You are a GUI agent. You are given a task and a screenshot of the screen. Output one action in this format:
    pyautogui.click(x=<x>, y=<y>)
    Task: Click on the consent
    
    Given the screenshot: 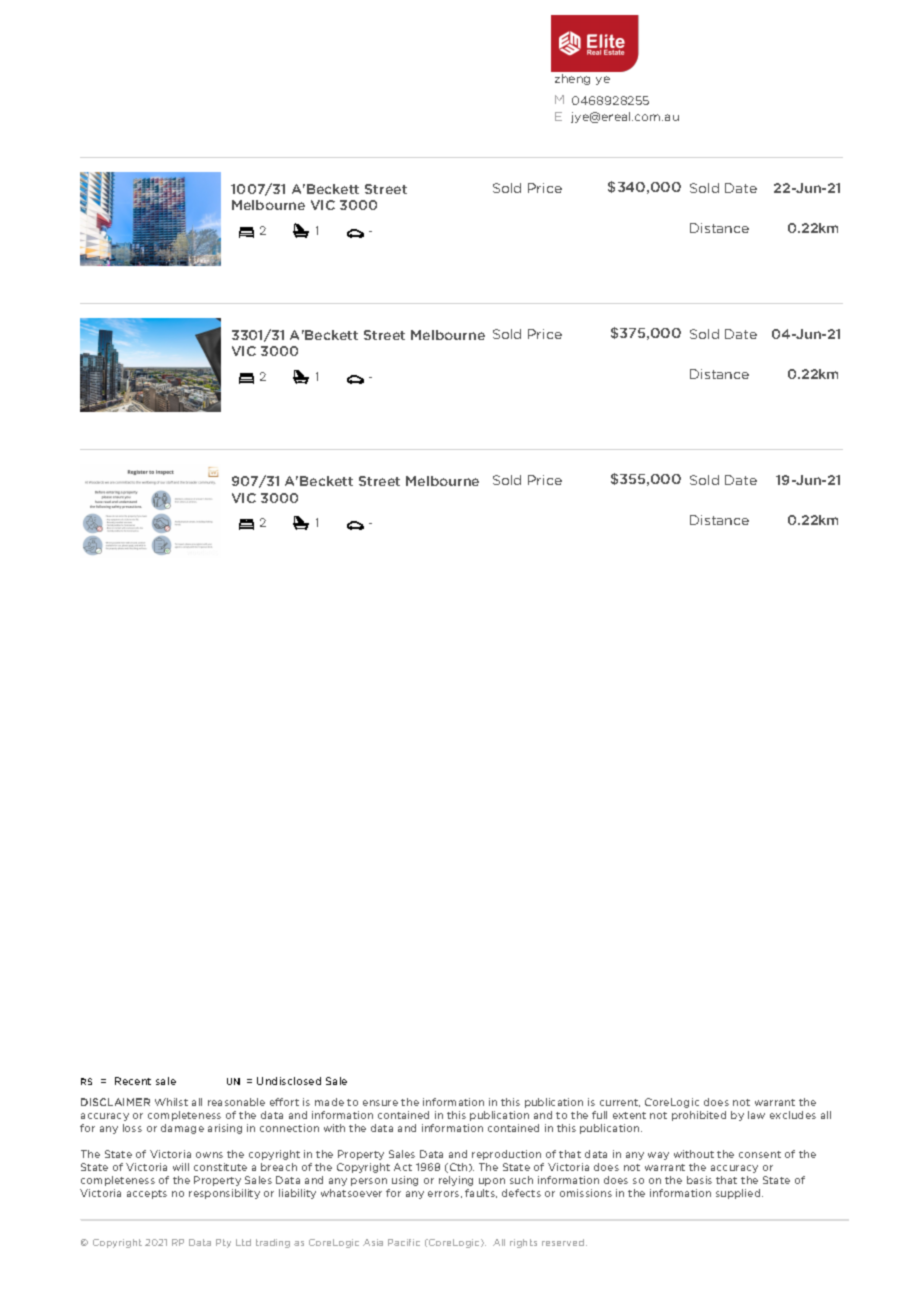 What is the action you would take?
    pyautogui.click(x=760, y=1154)
